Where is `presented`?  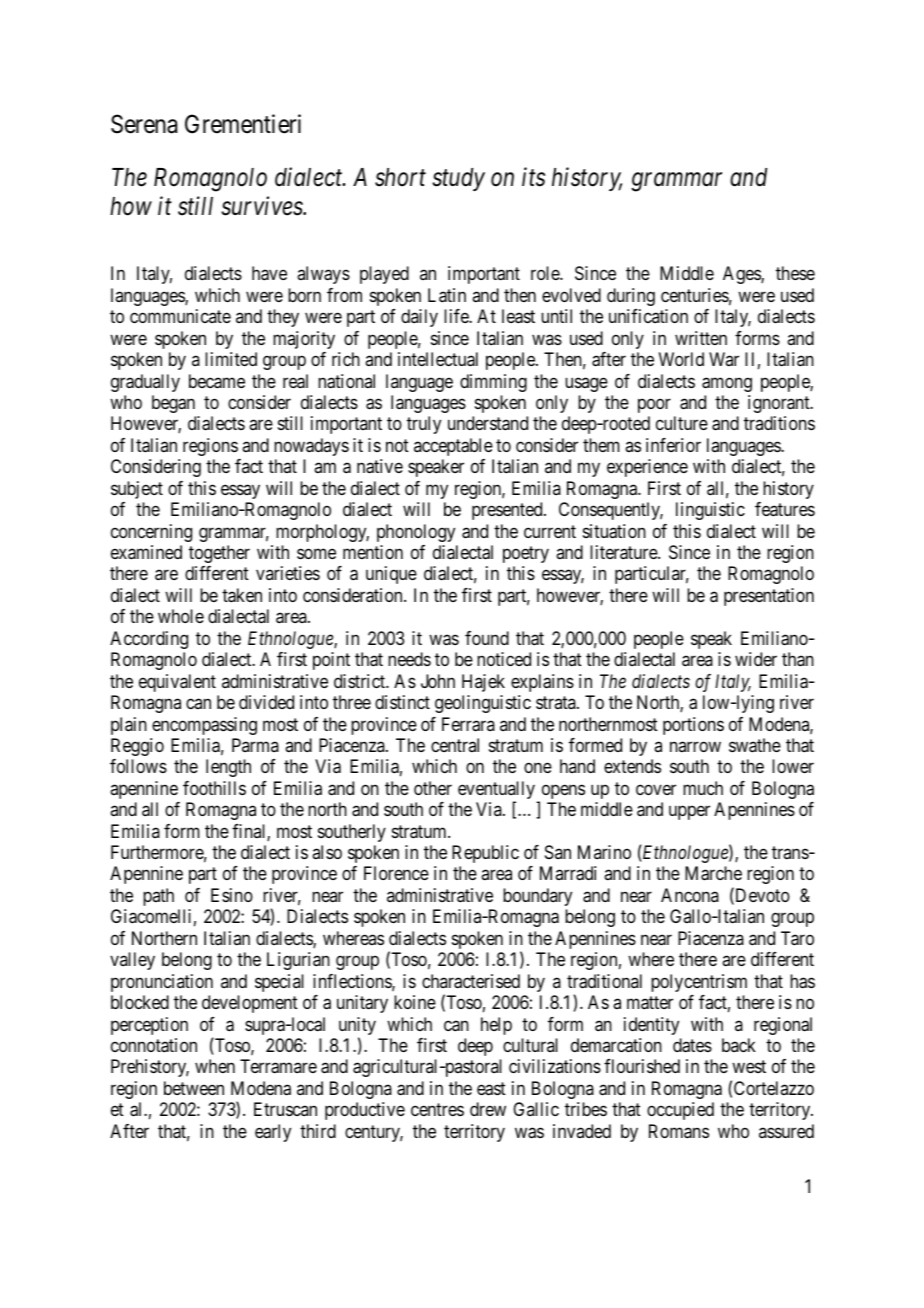 presented is located at coordinates (508, 511).
